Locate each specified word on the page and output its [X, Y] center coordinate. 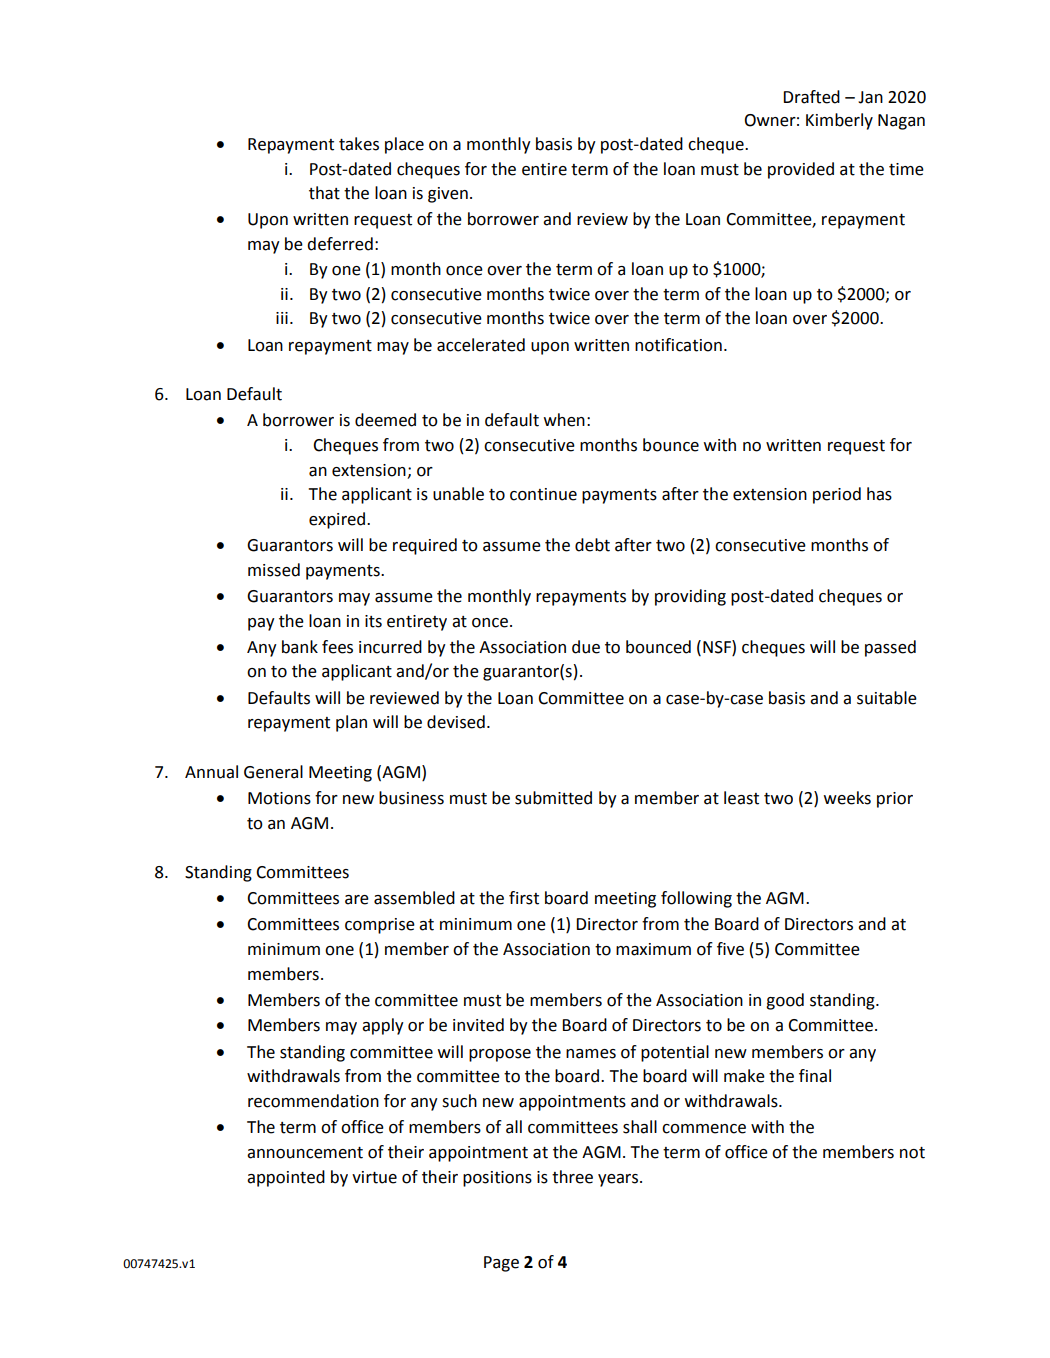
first [524, 898]
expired [338, 520]
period [837, 495]
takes [359, 144]
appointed [286, 1178]
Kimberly [839, 121]
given [448, 195]
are [357, 900]
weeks [847, 798]
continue [543, 494]
